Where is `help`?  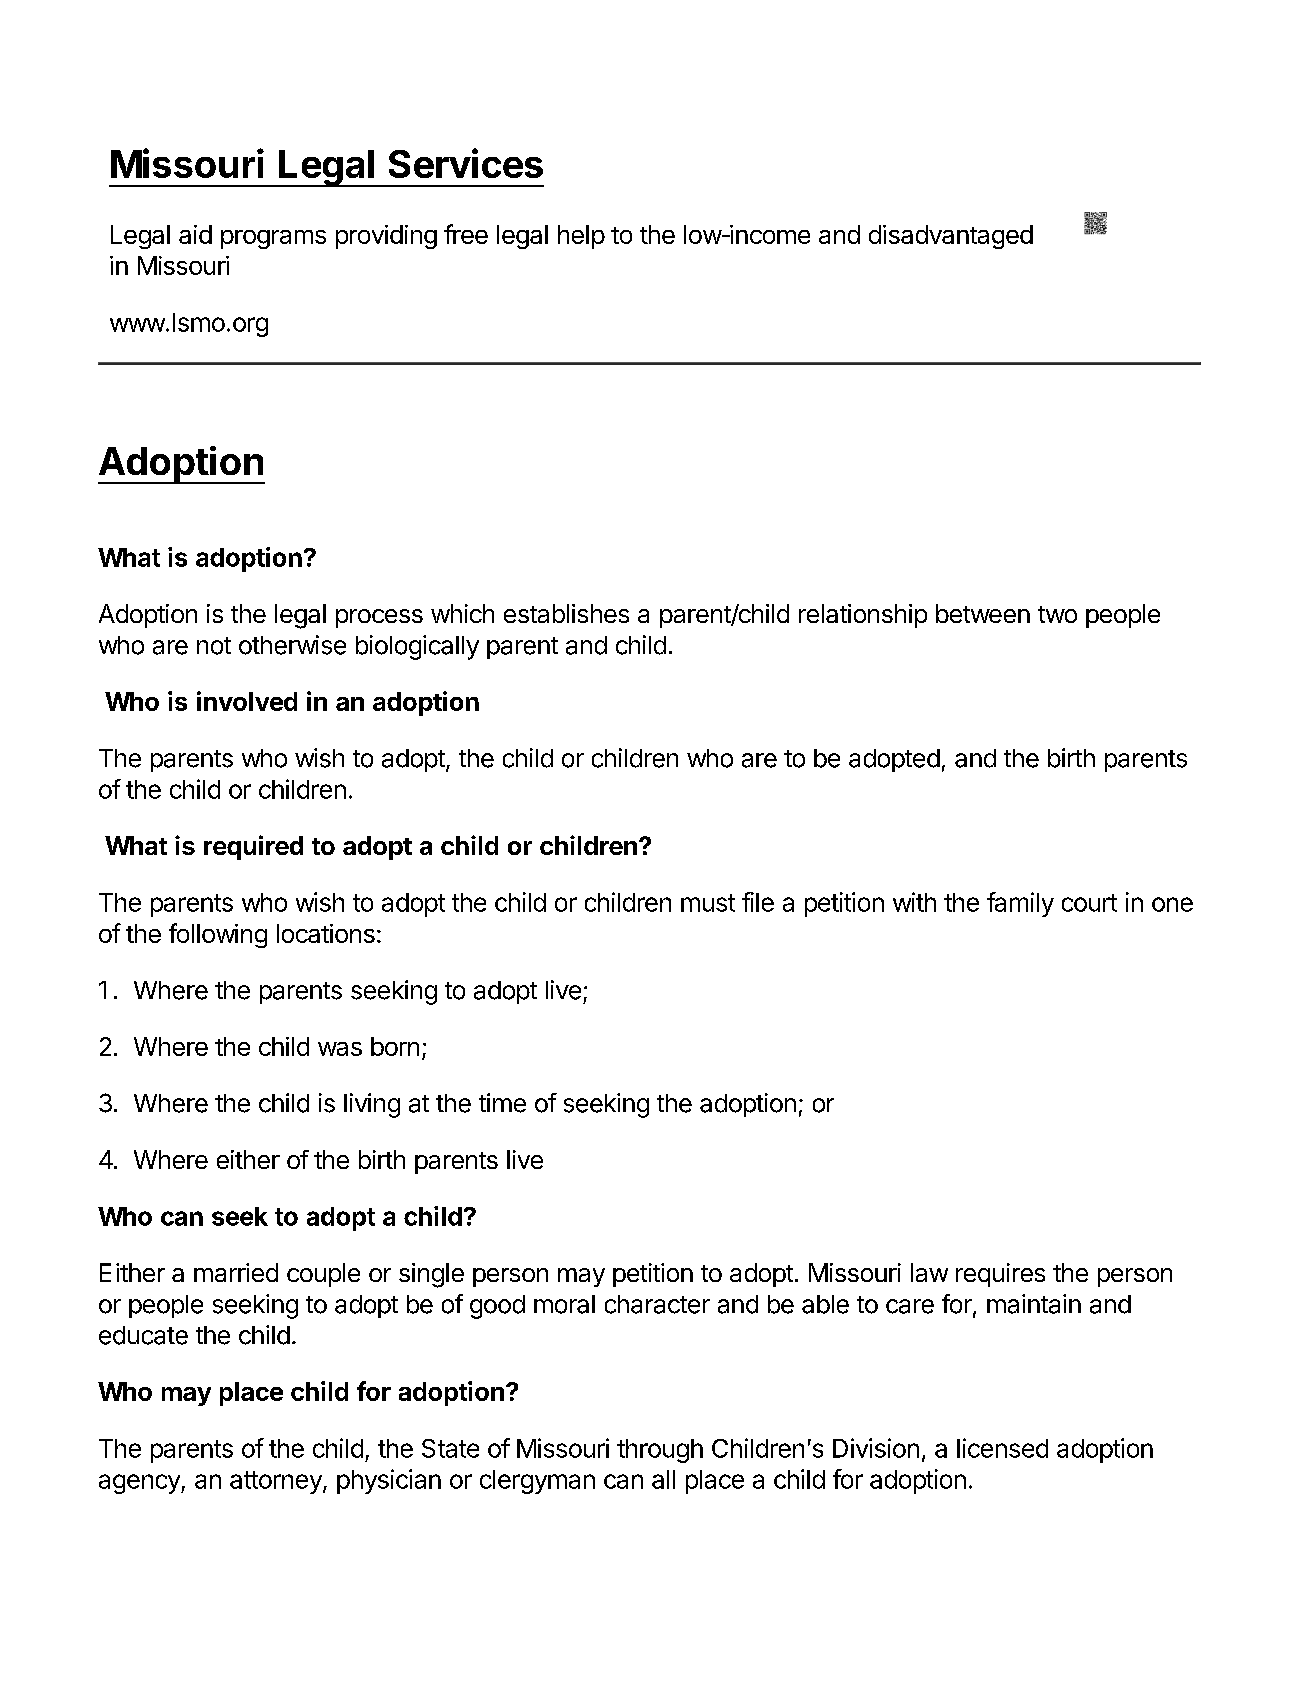 help is located at coordinates (581, 237).
